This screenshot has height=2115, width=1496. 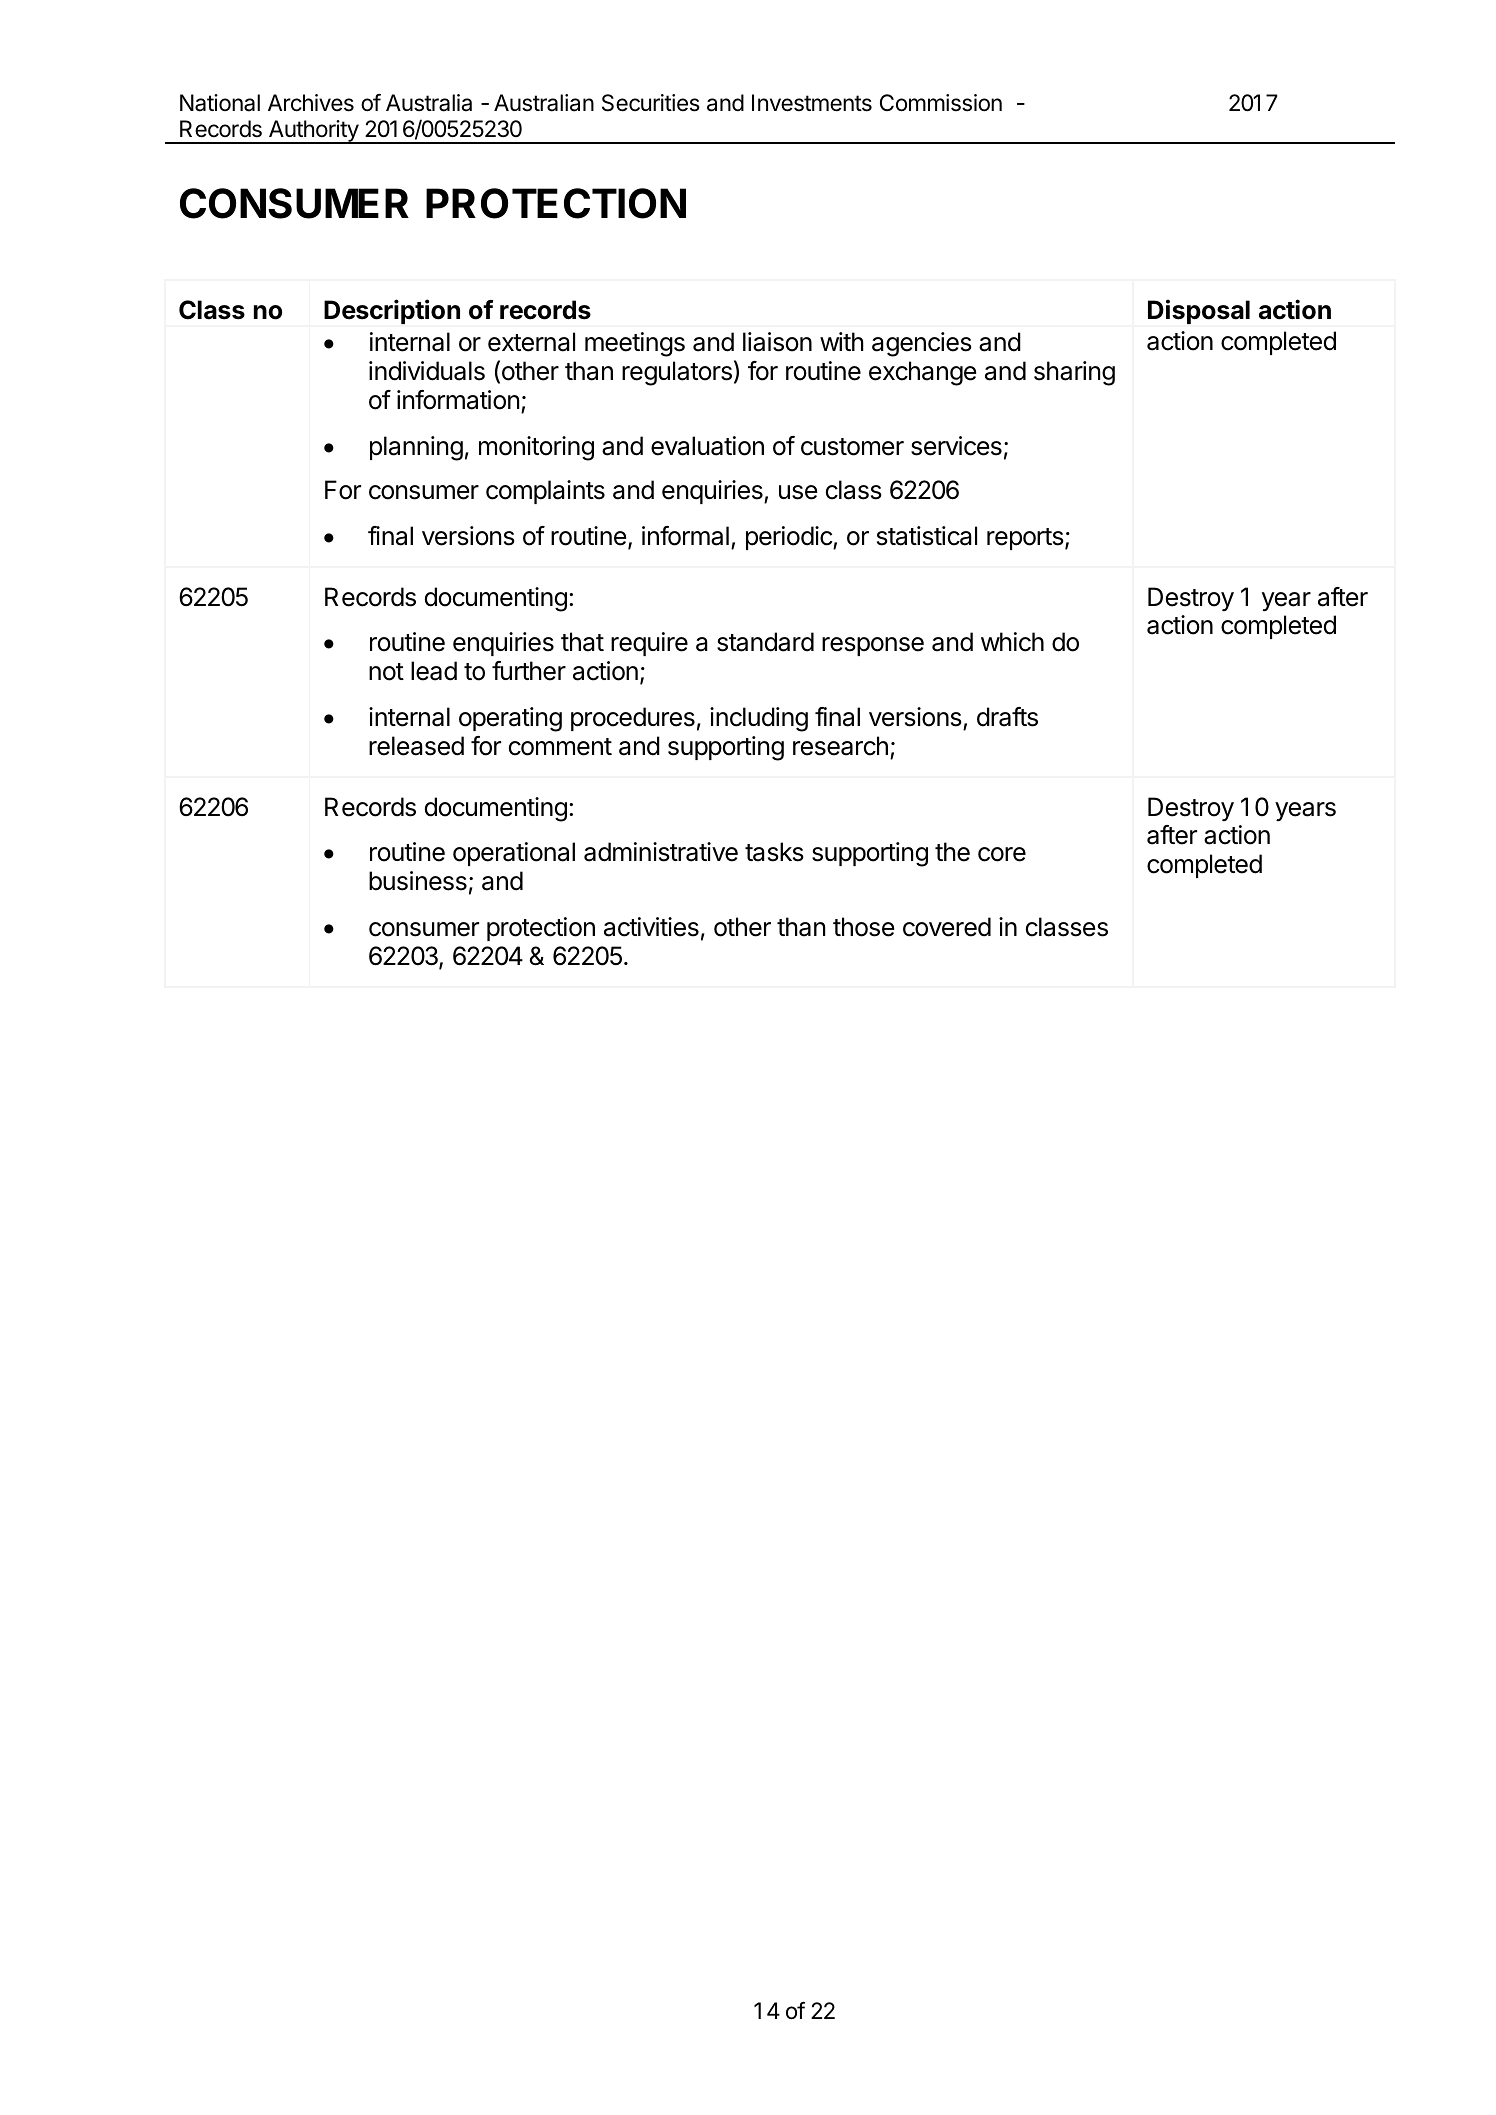 What do you see at coordinates (765, 642) in the screenshot?
I see `standard` at bounding box center [765, 642].
